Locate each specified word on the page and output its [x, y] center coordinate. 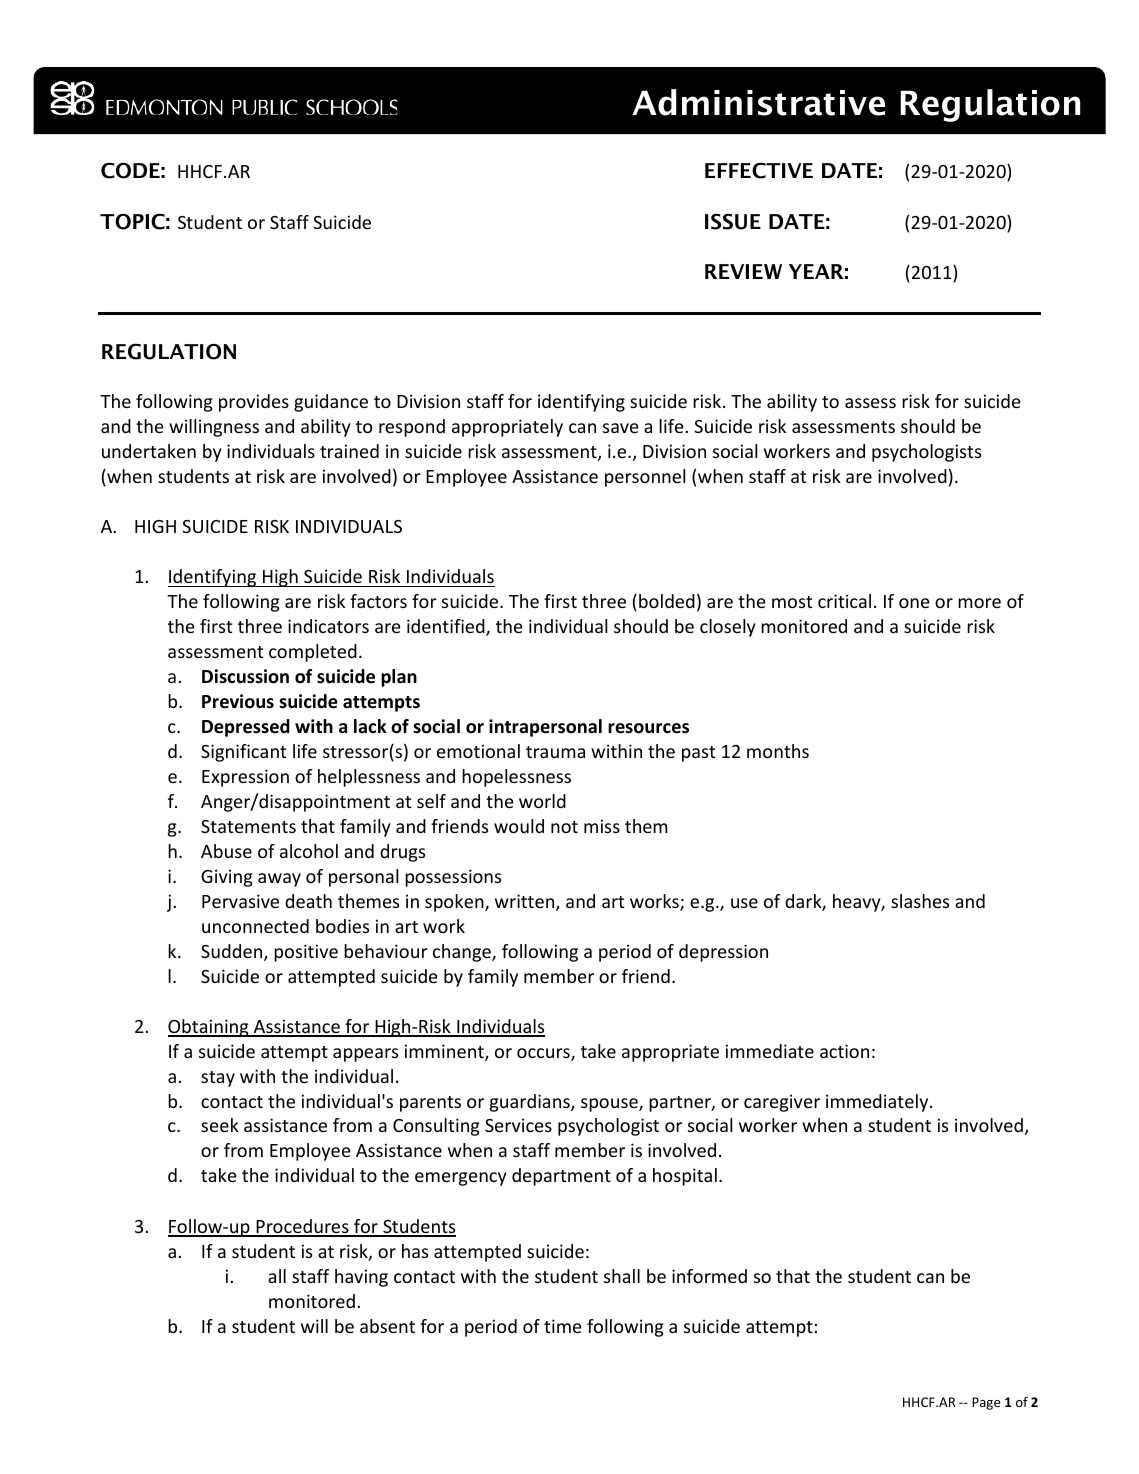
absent [387, 1326]
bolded [667, 601]
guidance [331, 403]
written [526, 902]
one [914, 603]
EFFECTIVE [759, 170]
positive [306, 953]
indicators [328, 626]
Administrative [759, 102]
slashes [920, 901]
